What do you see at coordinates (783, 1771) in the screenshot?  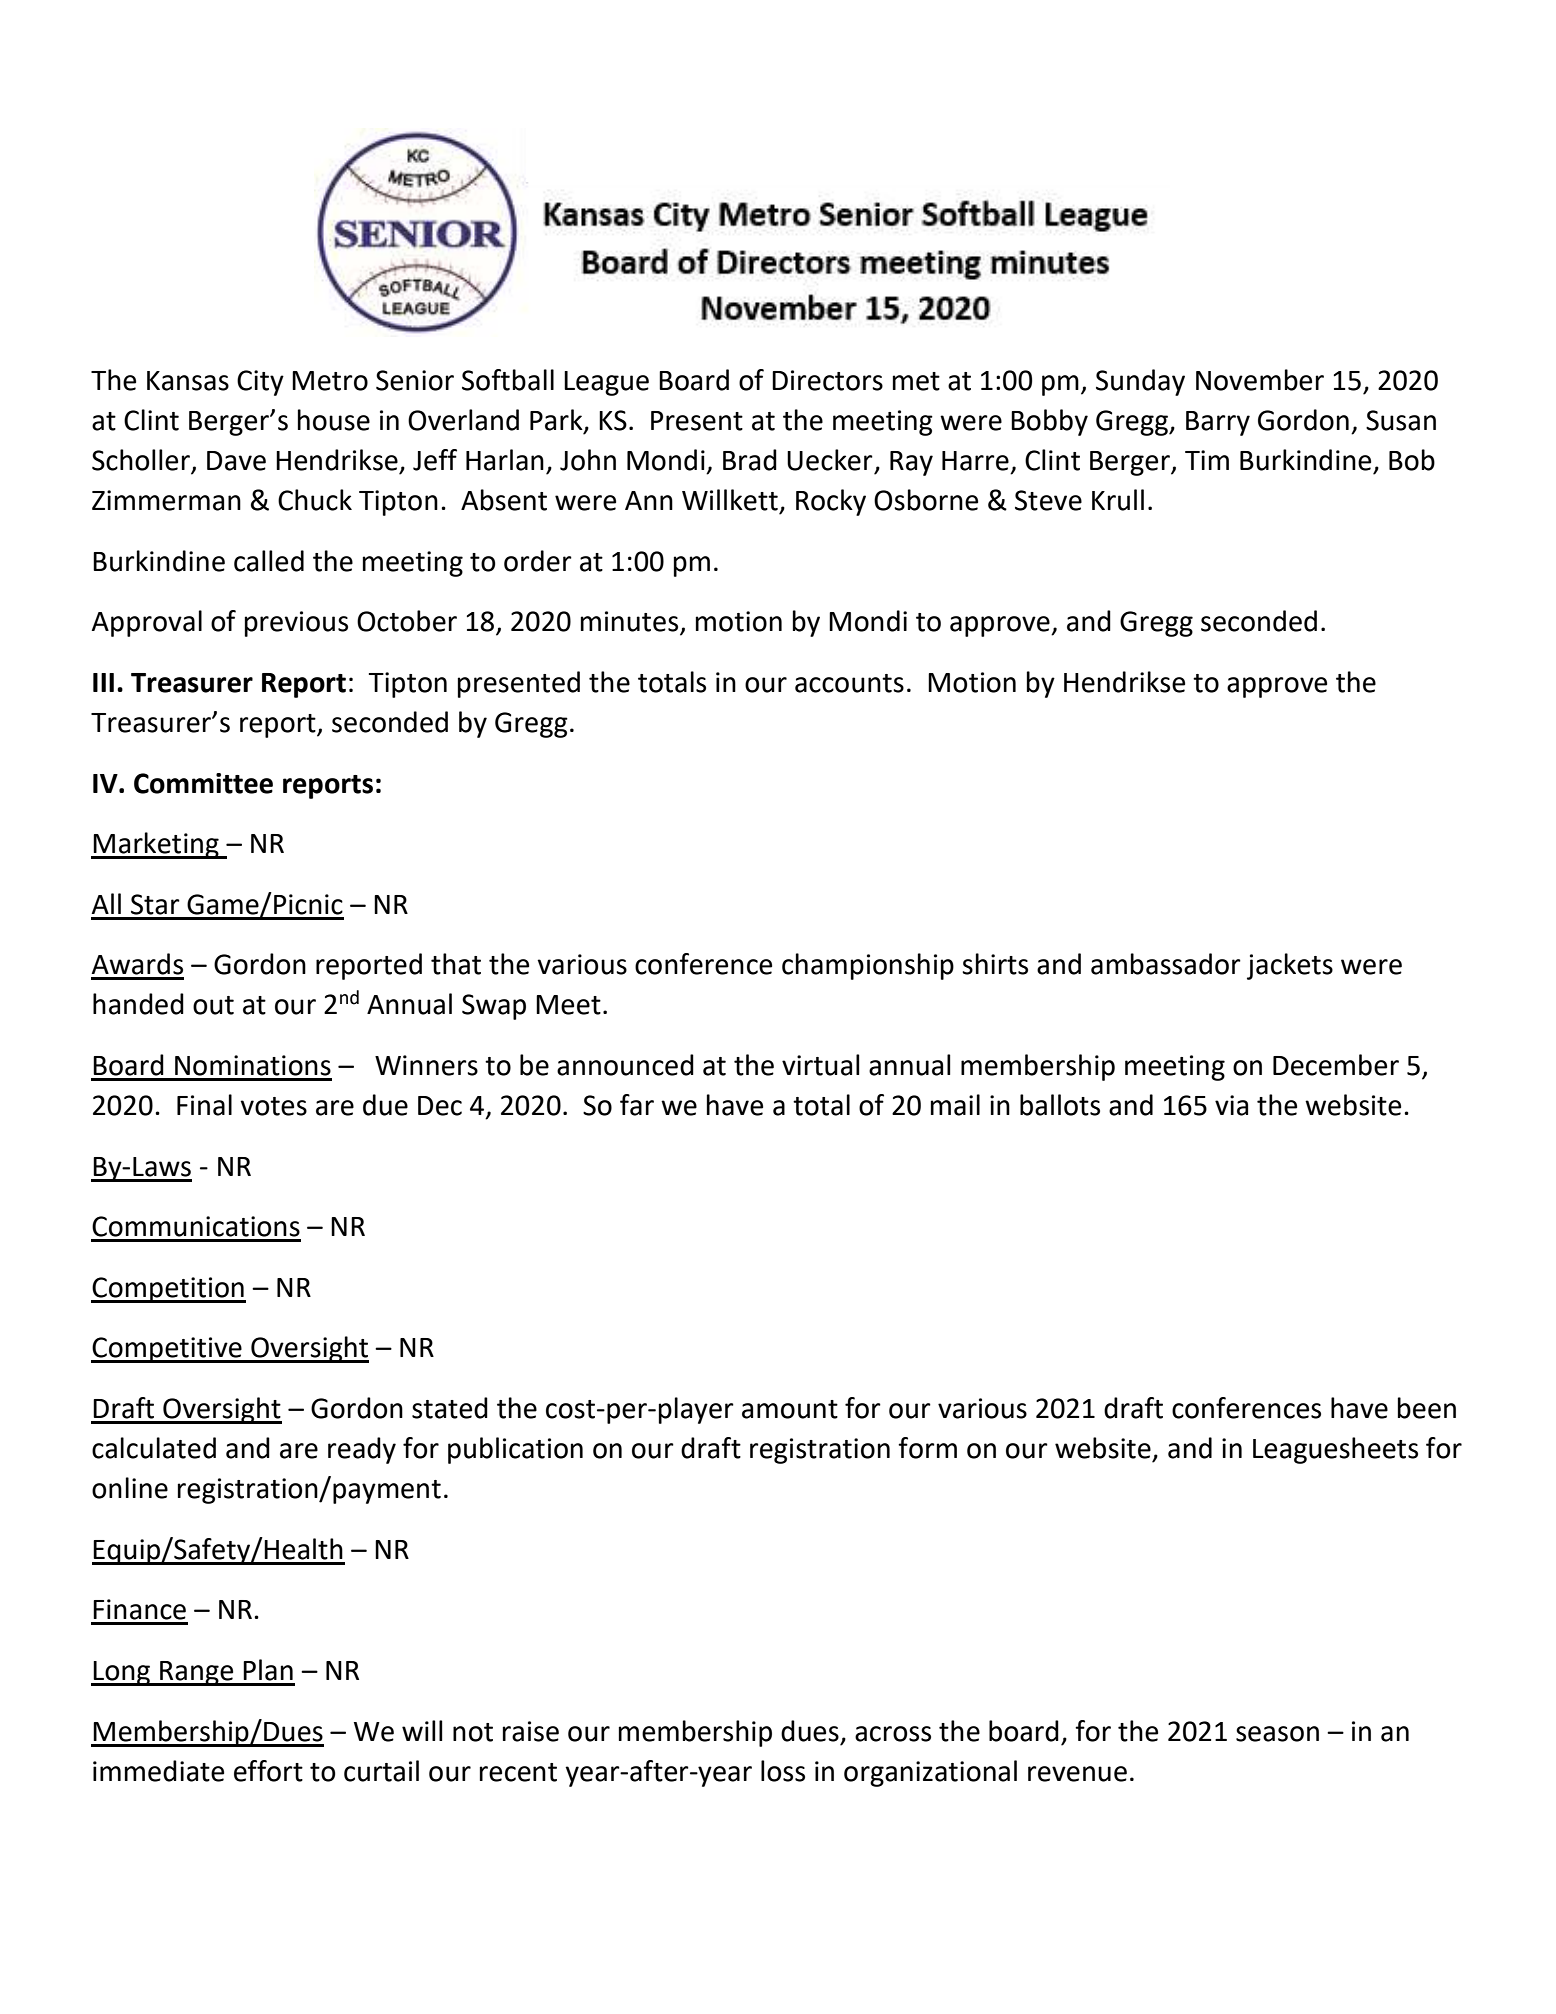 I see `loss` at bounding box center [783, 1771].
